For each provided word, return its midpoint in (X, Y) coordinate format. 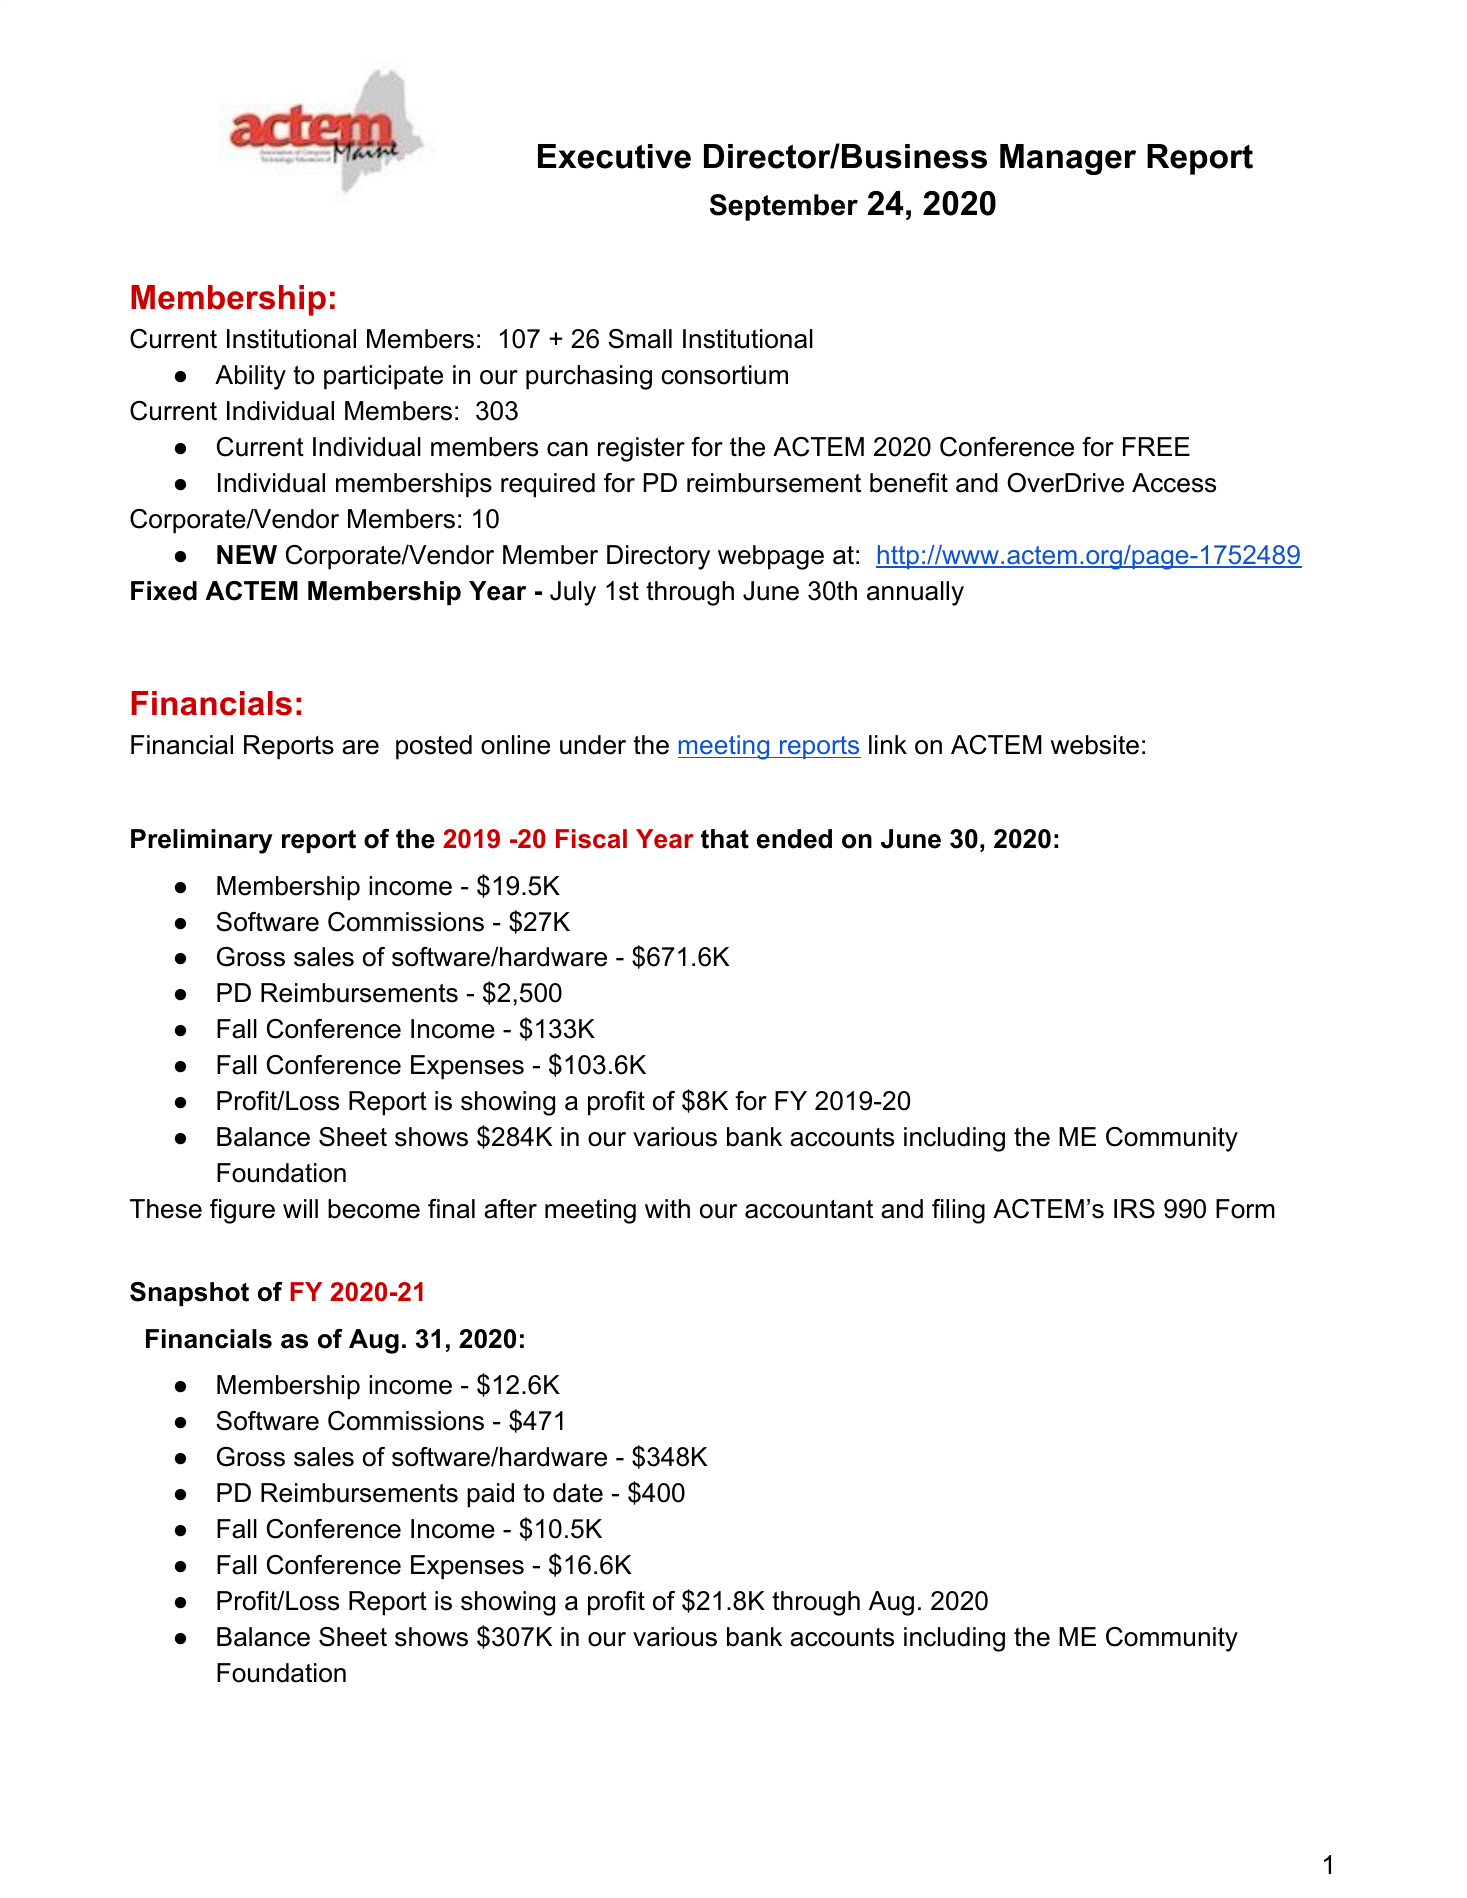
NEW (247, 554)
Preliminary (202, 841)
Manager (1068, 159)
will (300, 1208)
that (725, 839)
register (641, 449)
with (667, 1208)
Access (1174, 483)
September (784, 207)
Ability (250, 377)
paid (490, 1495)
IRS (1134, 1209)
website (1094, 745)
